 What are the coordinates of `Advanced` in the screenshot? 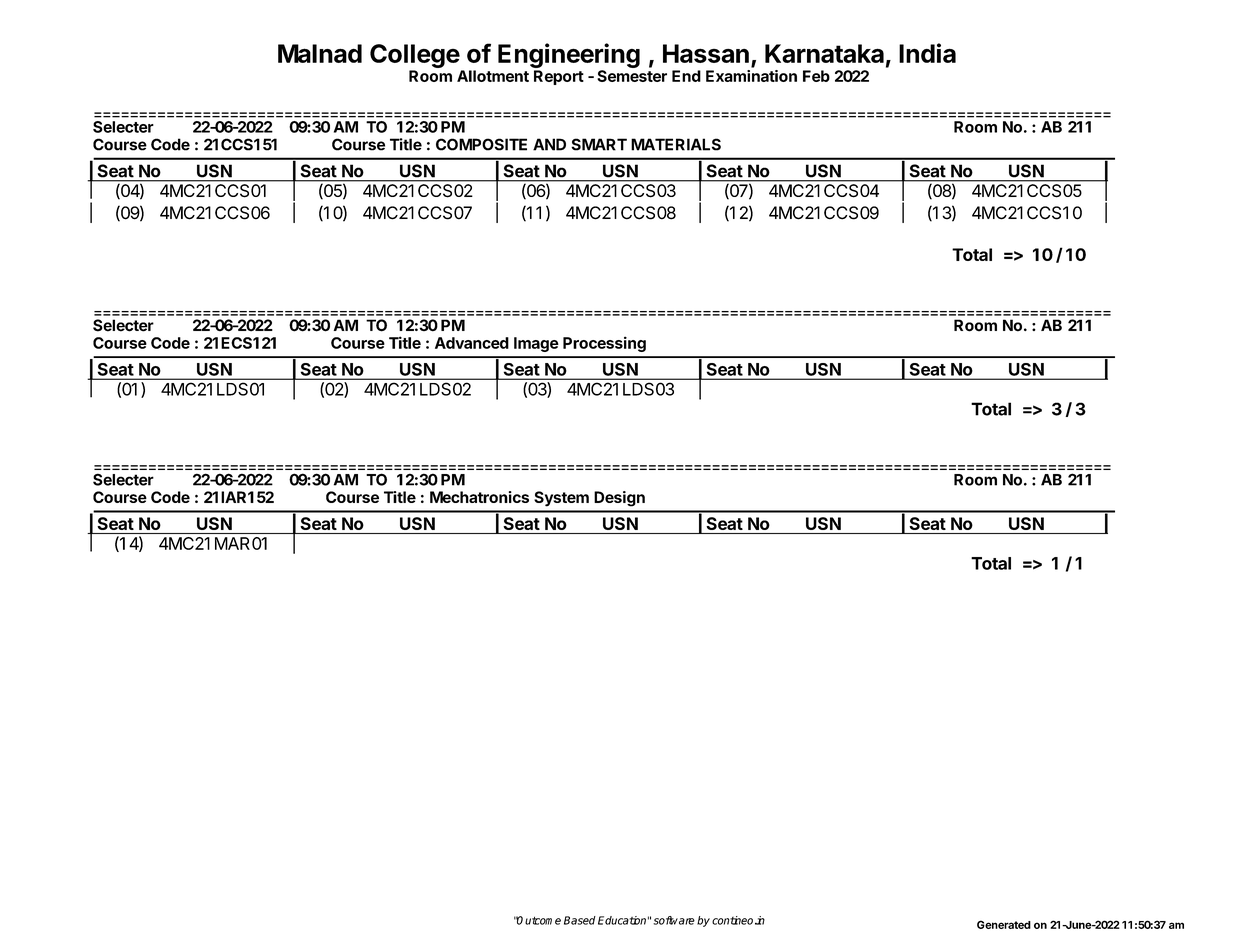 It's located at (472, 343).
